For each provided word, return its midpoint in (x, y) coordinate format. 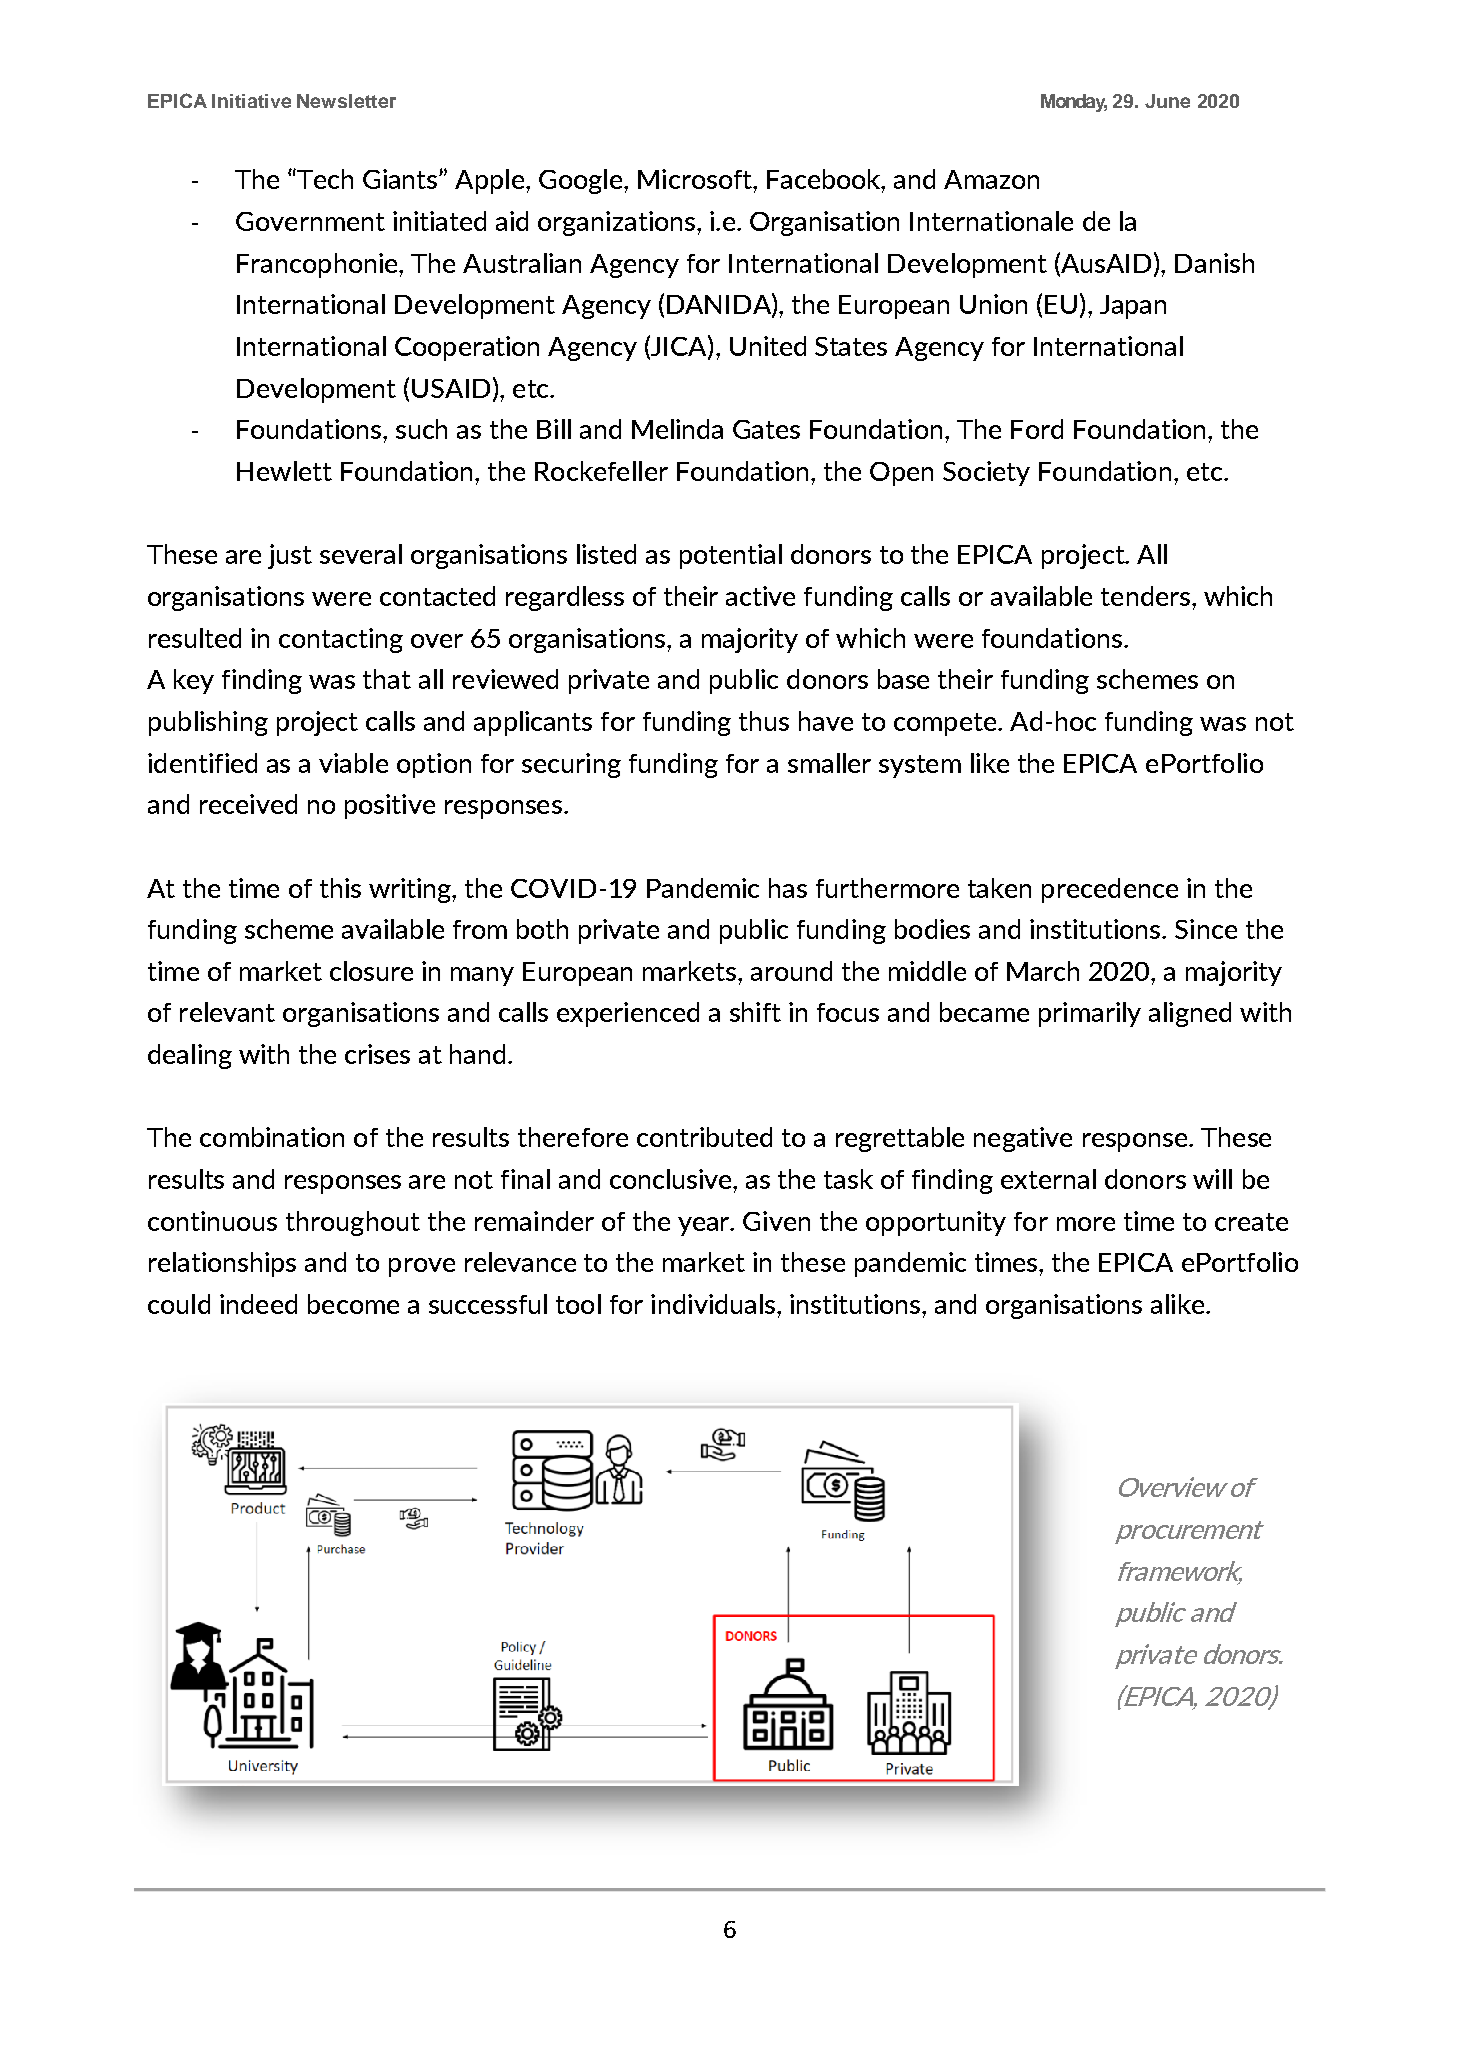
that (387, 679)
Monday (1074, 103)
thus (764, 721)
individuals (714, 1304)
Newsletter (346, 101)
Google (580, 181)
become (353, 1304)
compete (945, 724)
